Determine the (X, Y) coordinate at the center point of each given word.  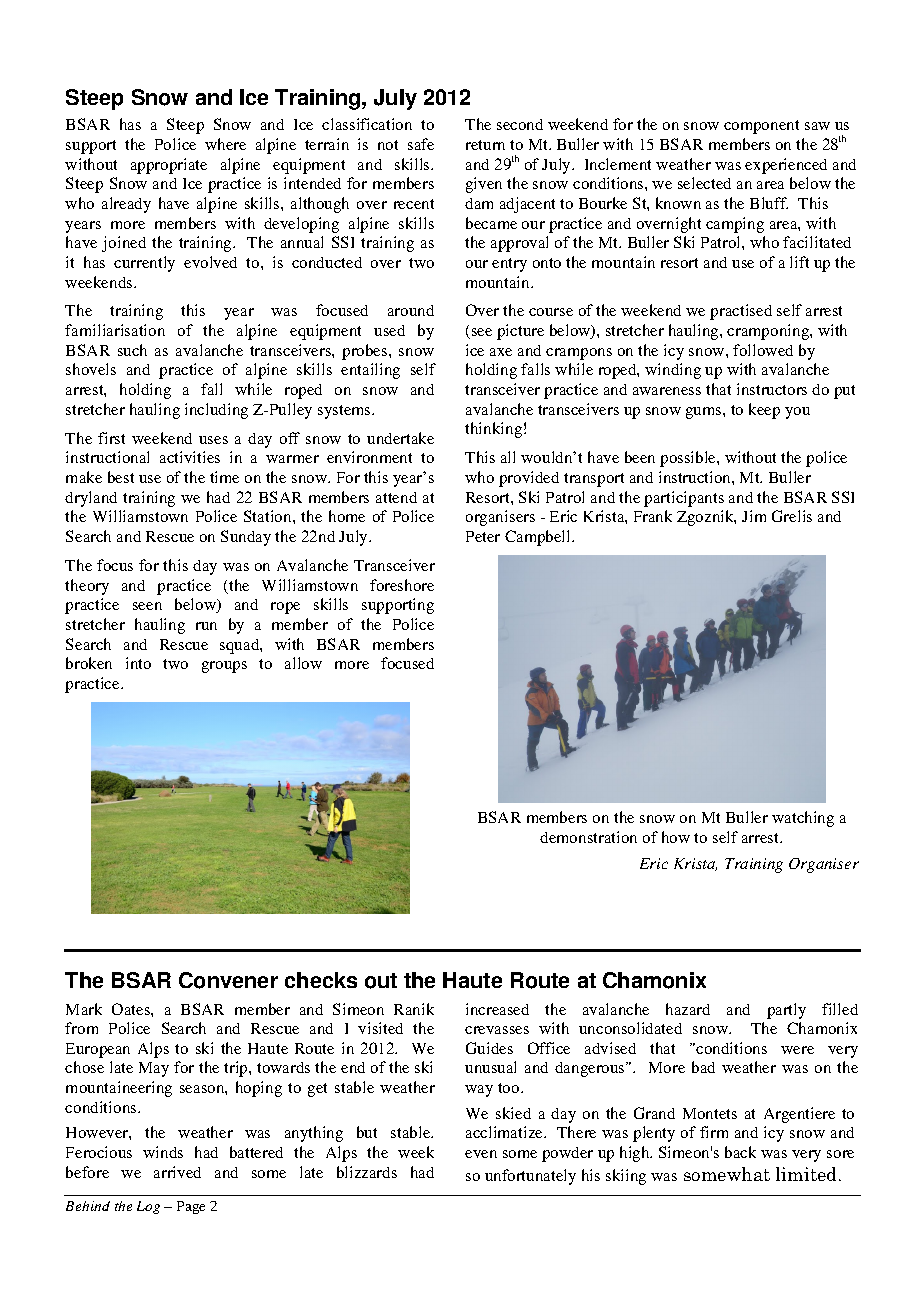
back (740, 1152)
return (485, 145)
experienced (786, 166)
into (138, 663)
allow (303, 663)
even (481, 1154)
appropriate (169, 166)
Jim (754, 516)
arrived (177, 1172)
